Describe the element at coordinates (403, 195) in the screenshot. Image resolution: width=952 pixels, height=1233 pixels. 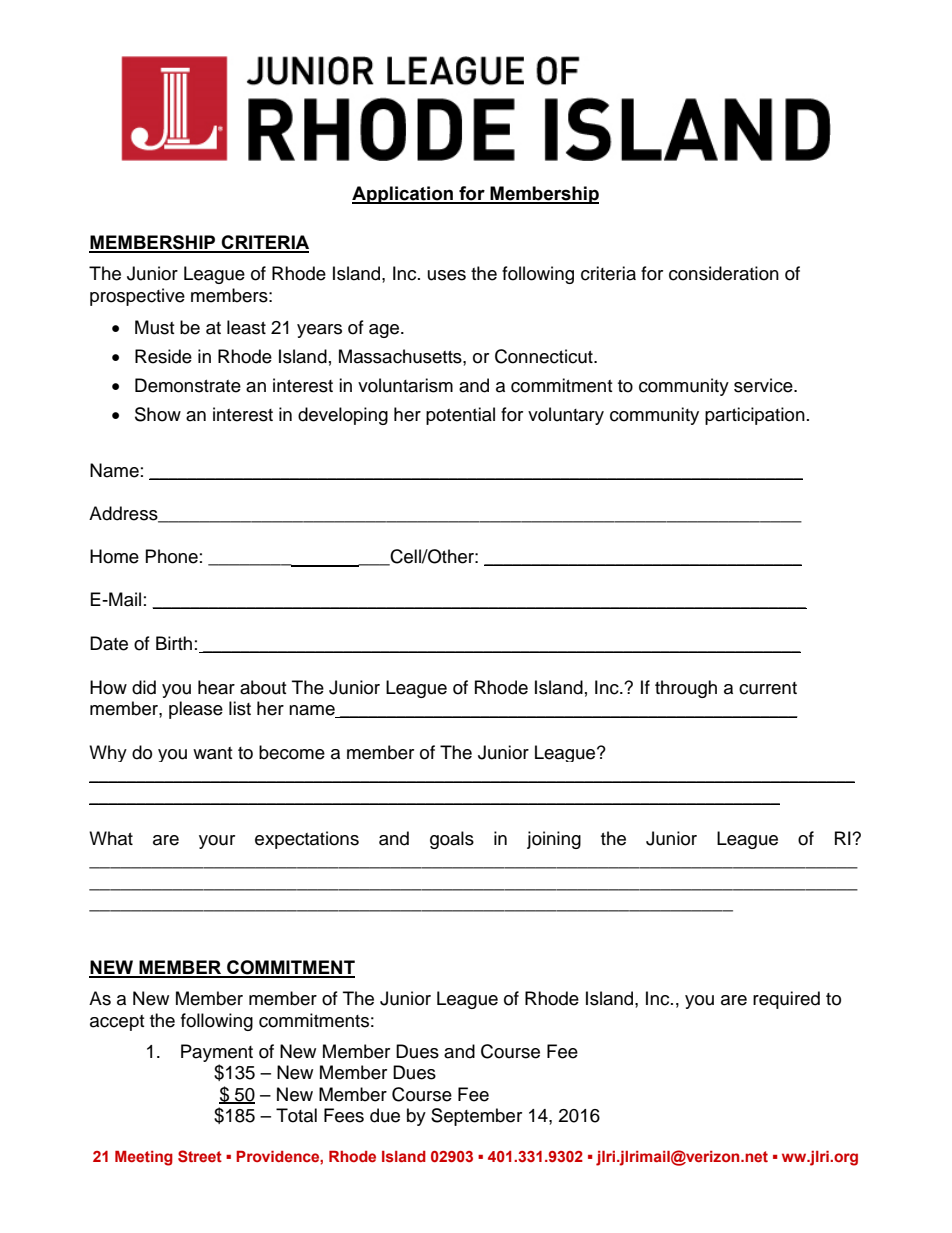
I see `Application` at that location.
